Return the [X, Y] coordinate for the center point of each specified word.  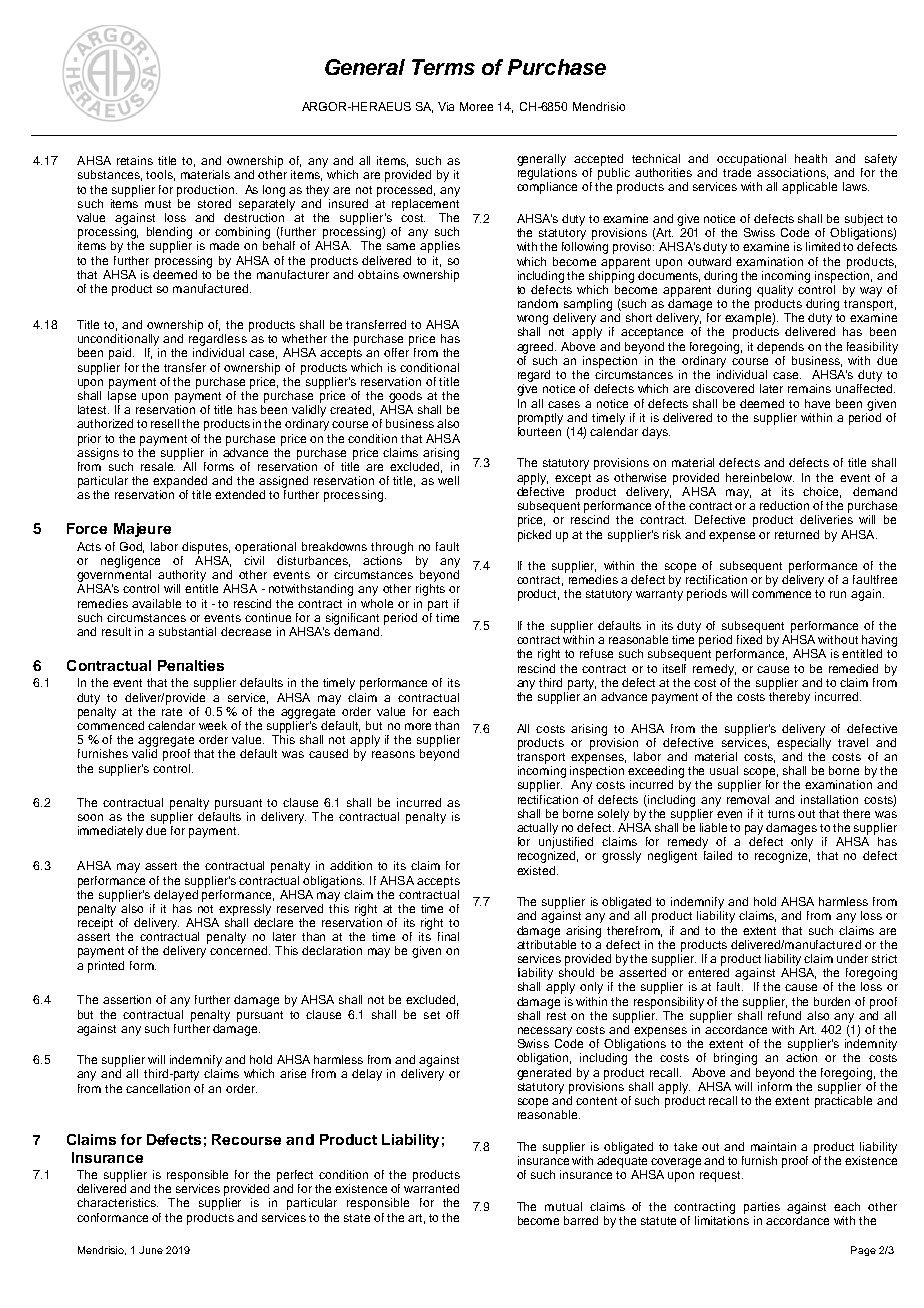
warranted [431, 1188]
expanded [180, 482]
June [151, 1250]
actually [537, 829]
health [811, 158]
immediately [110, 832]
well [448, 480]
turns [781, 814]
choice [822, 492]
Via [446, 106]
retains [135, 160]
